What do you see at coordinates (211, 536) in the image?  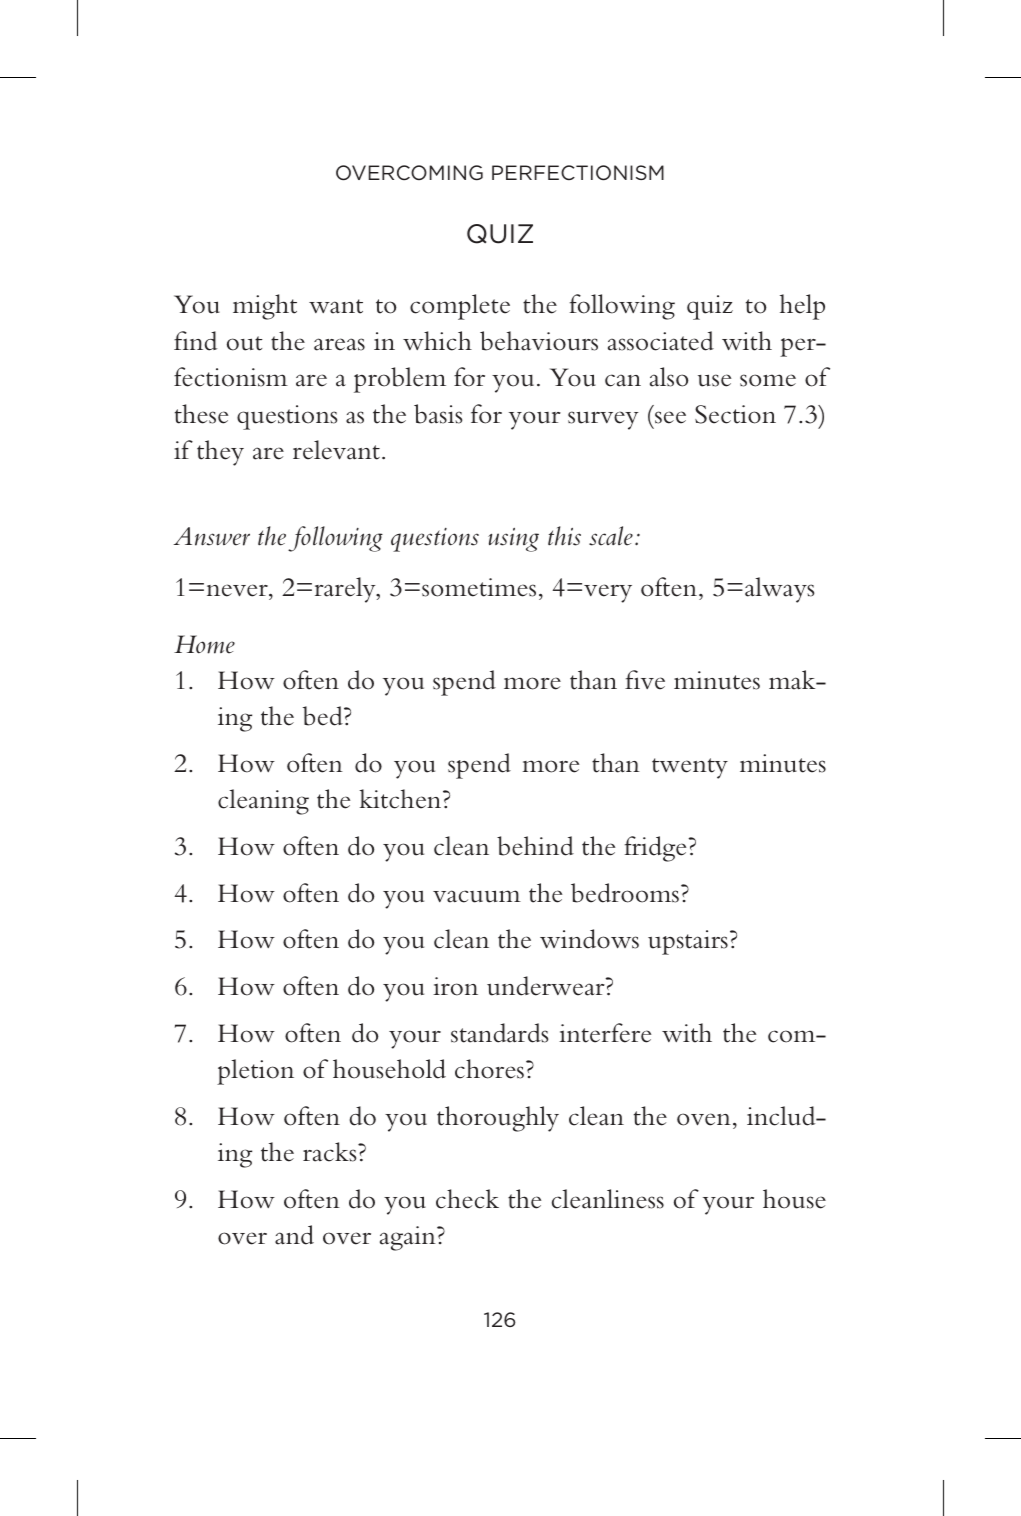 I see `Answer` at bounding box center [211, 536].
